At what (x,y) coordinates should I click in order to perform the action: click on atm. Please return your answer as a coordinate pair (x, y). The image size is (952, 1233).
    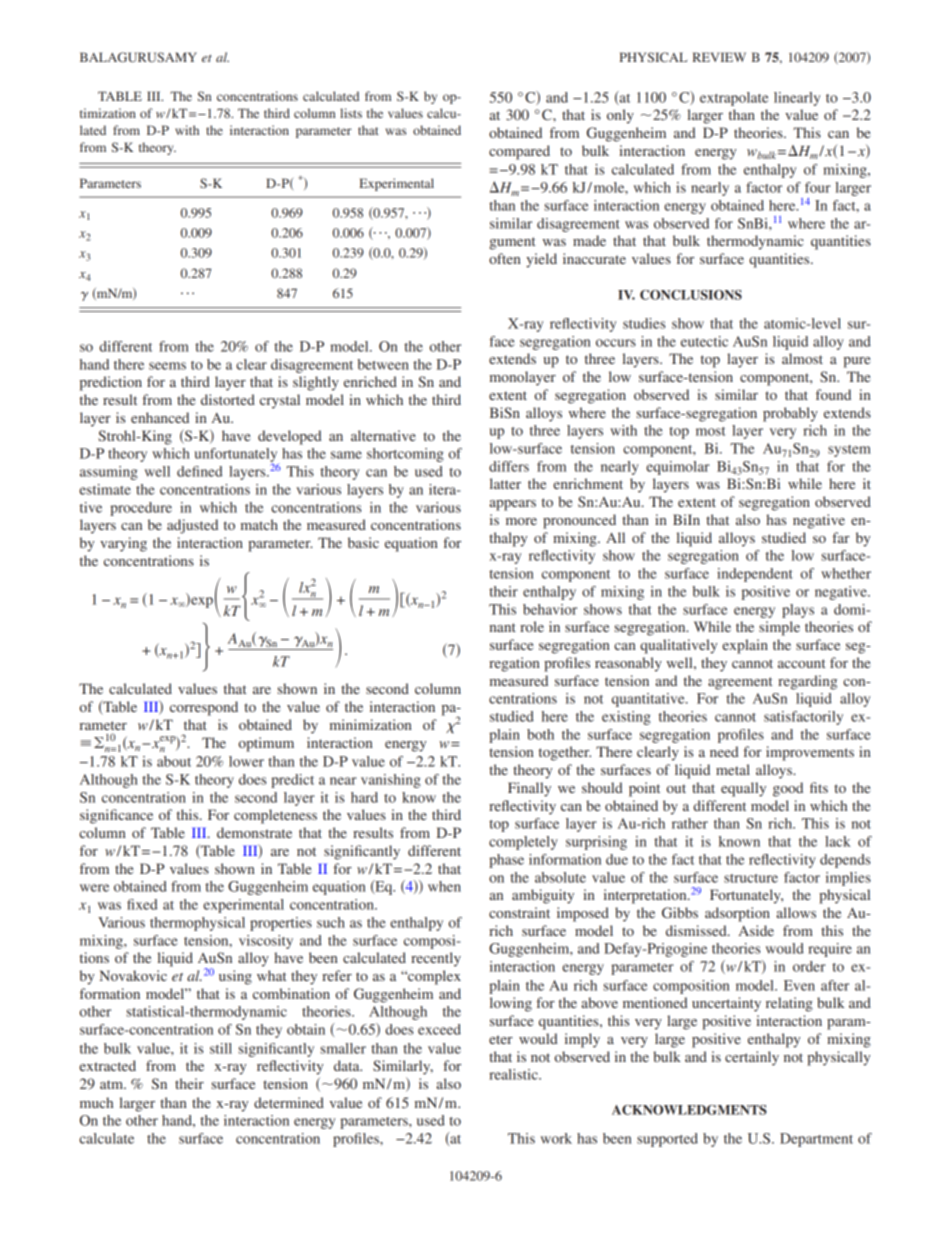
    Looking at the image, I should click on (113, 1084).
